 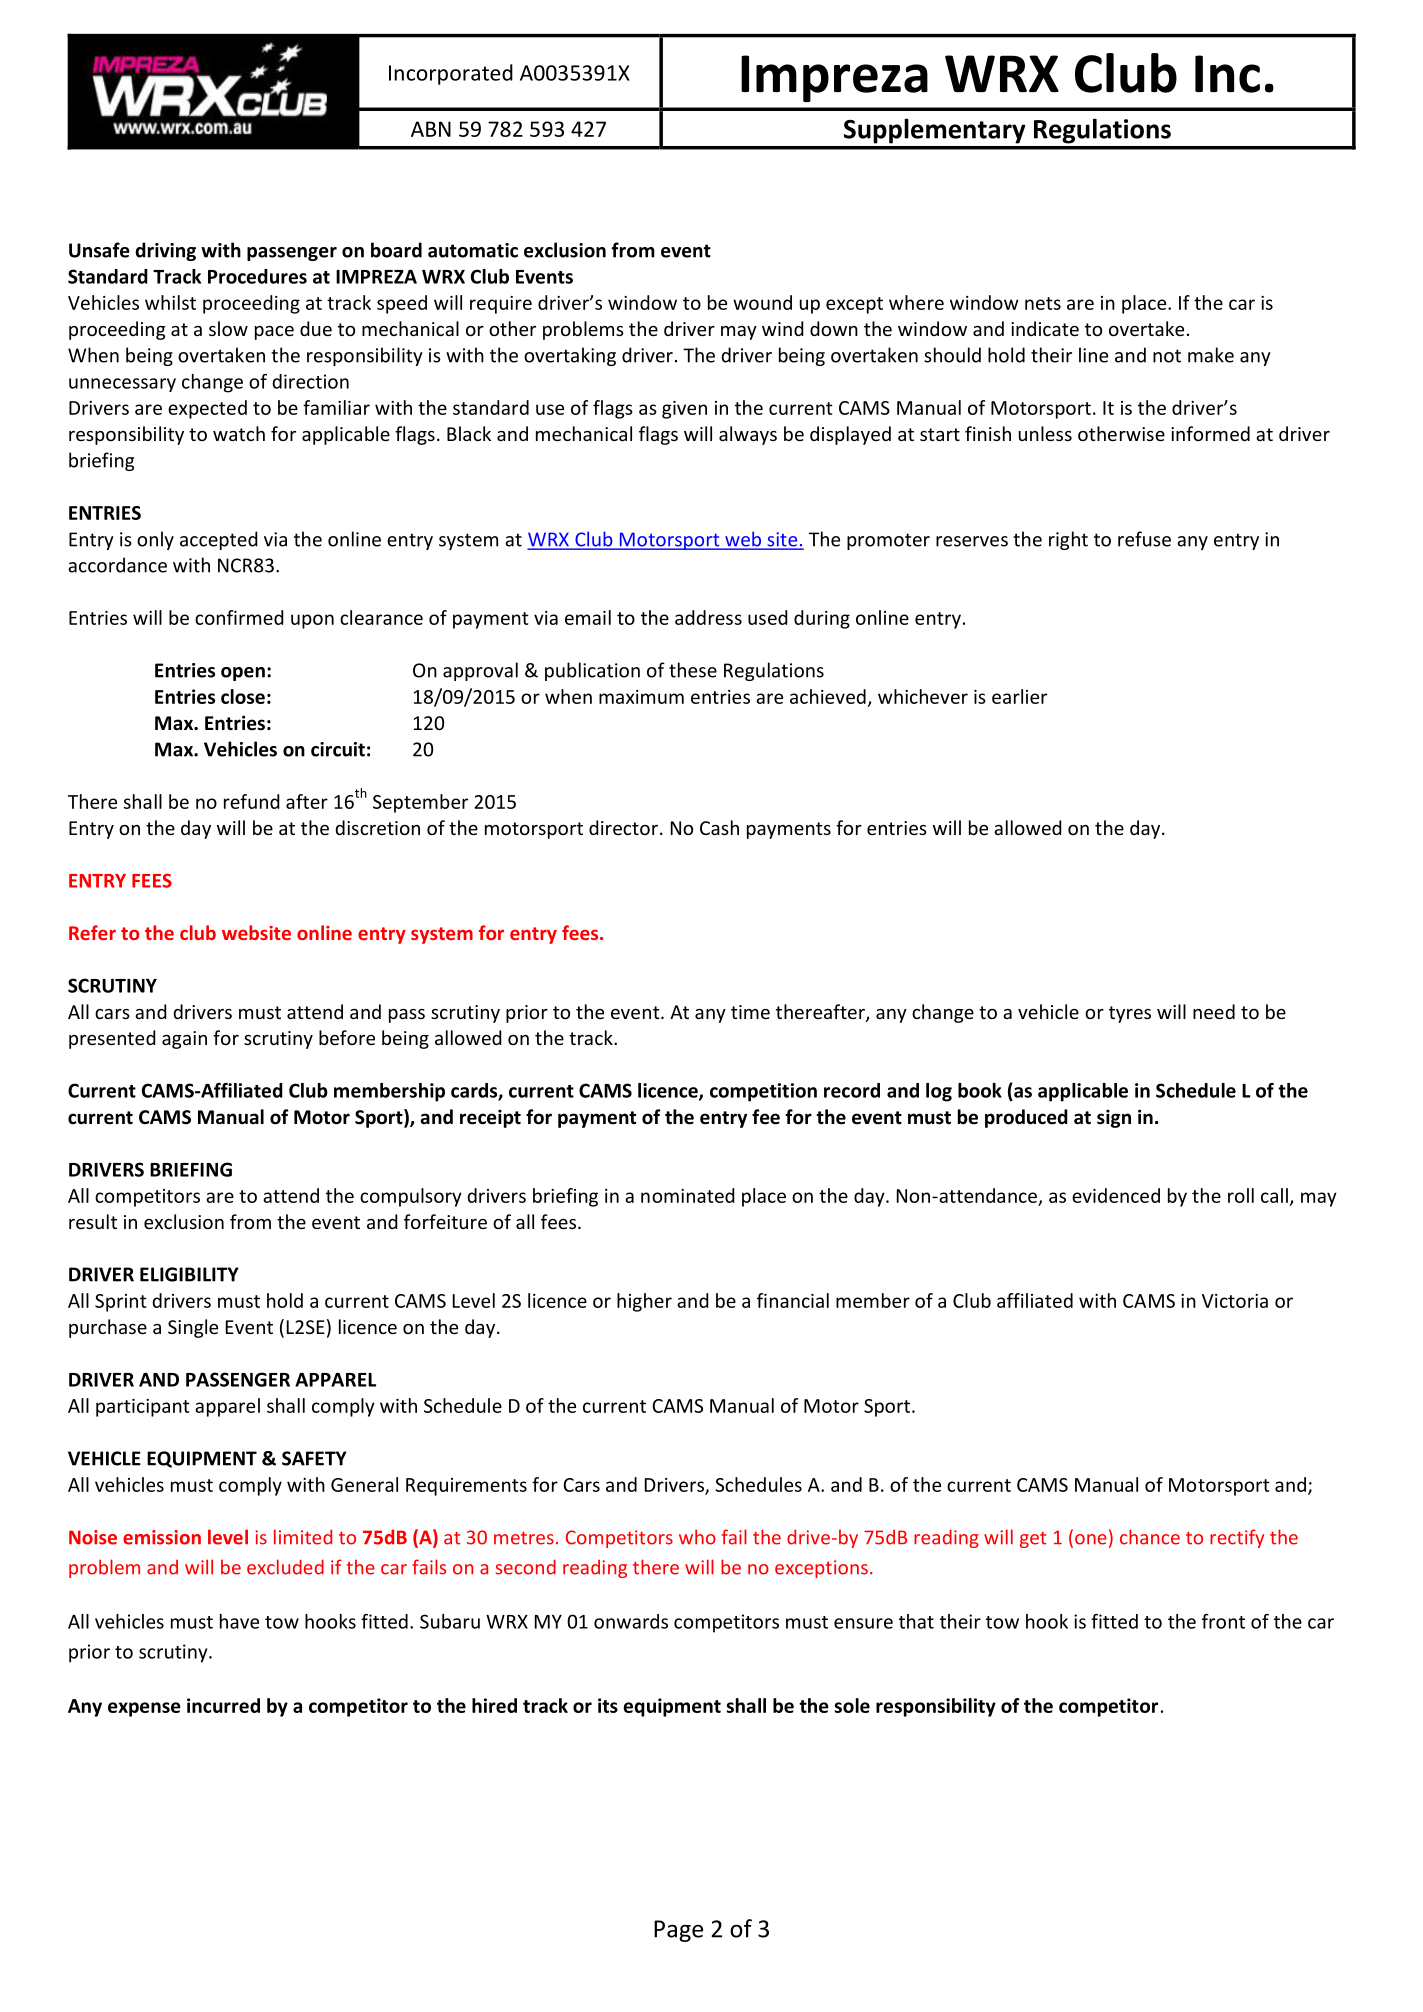 What do you see at coordinates (697, 1537) in the image?
I see `who` at bounding box center [697, 1537].
